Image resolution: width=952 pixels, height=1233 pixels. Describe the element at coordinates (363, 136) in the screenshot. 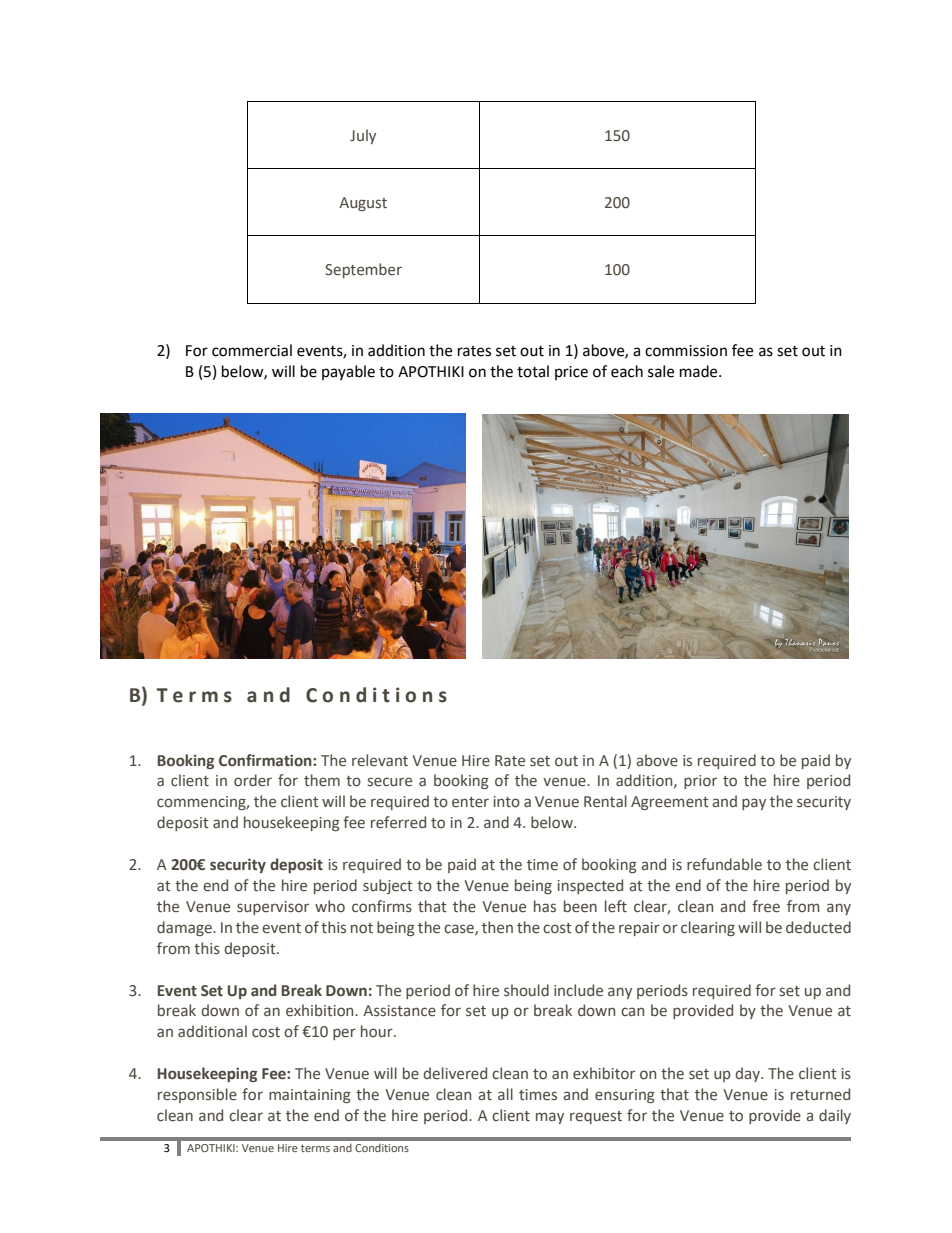

I see `July` at that location.
